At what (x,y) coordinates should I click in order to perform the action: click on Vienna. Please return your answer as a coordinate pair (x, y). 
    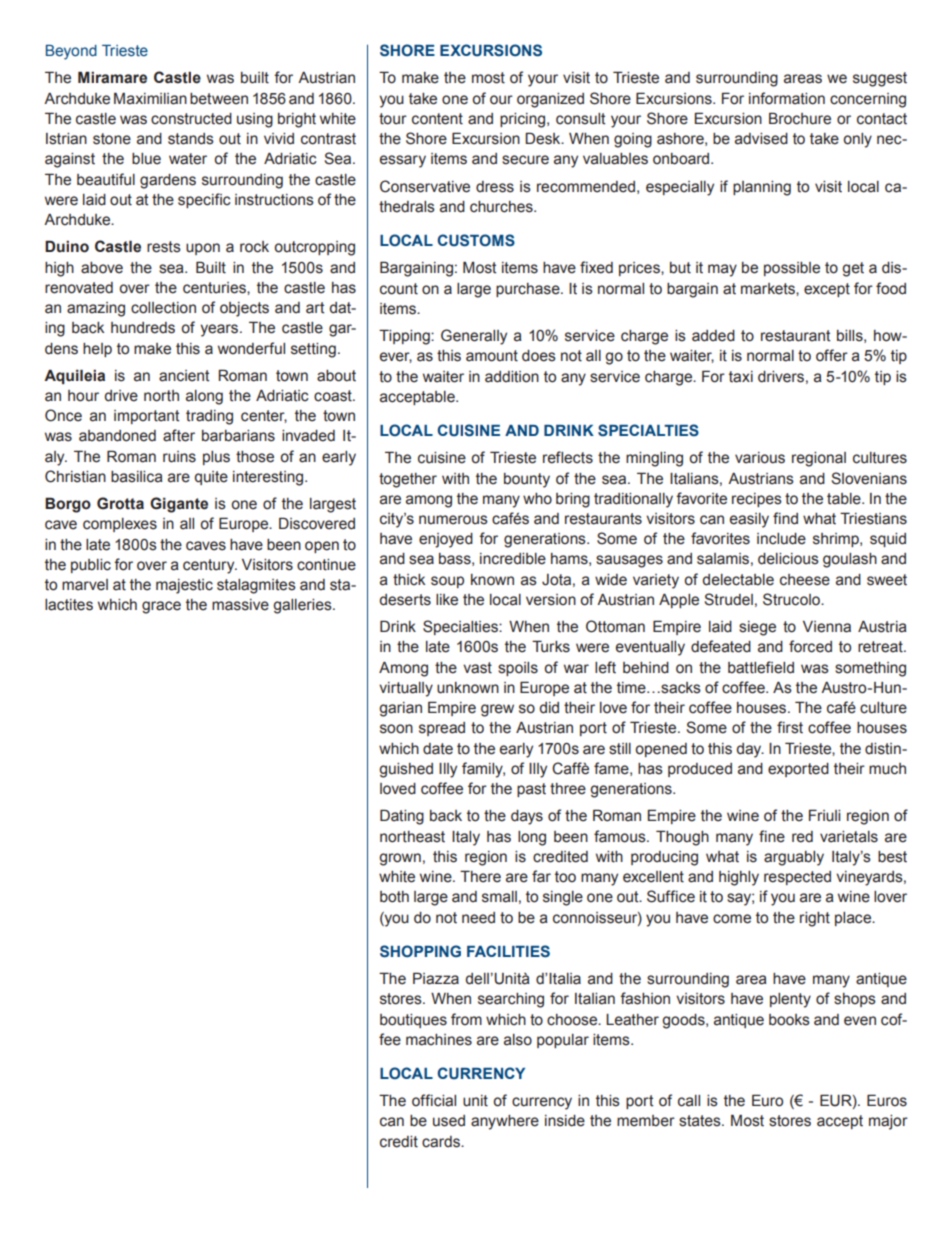
    Looking at the image, I should click on (827, 627).
